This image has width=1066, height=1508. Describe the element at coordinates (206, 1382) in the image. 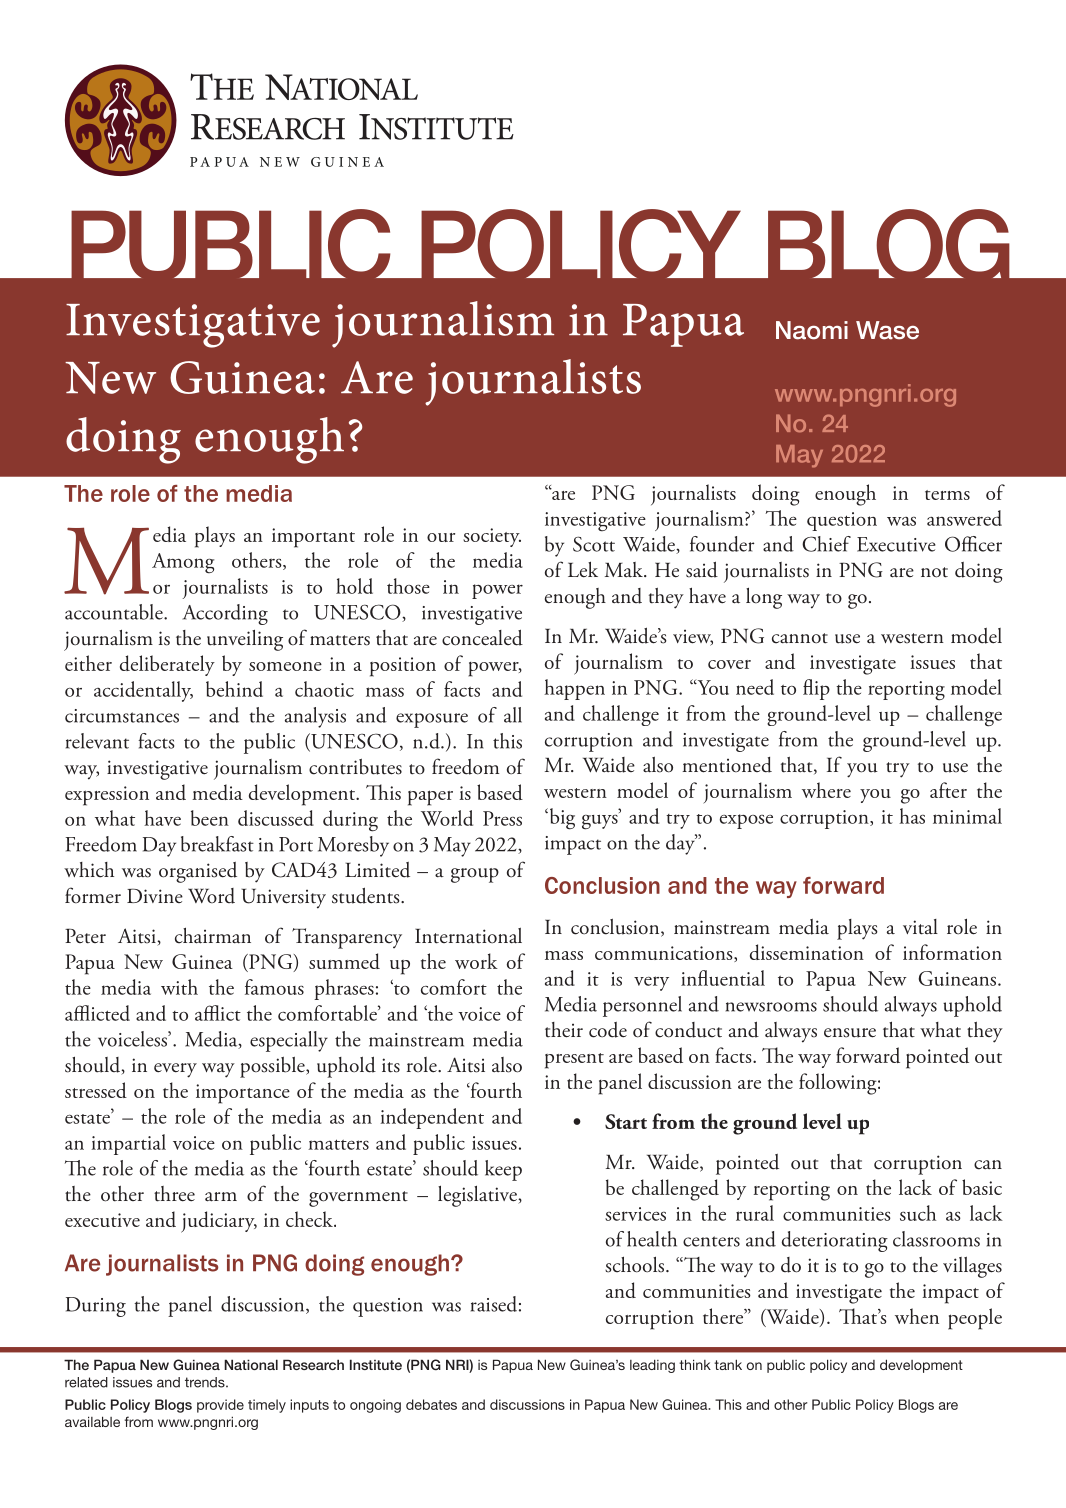

I see `trends` at that location.
